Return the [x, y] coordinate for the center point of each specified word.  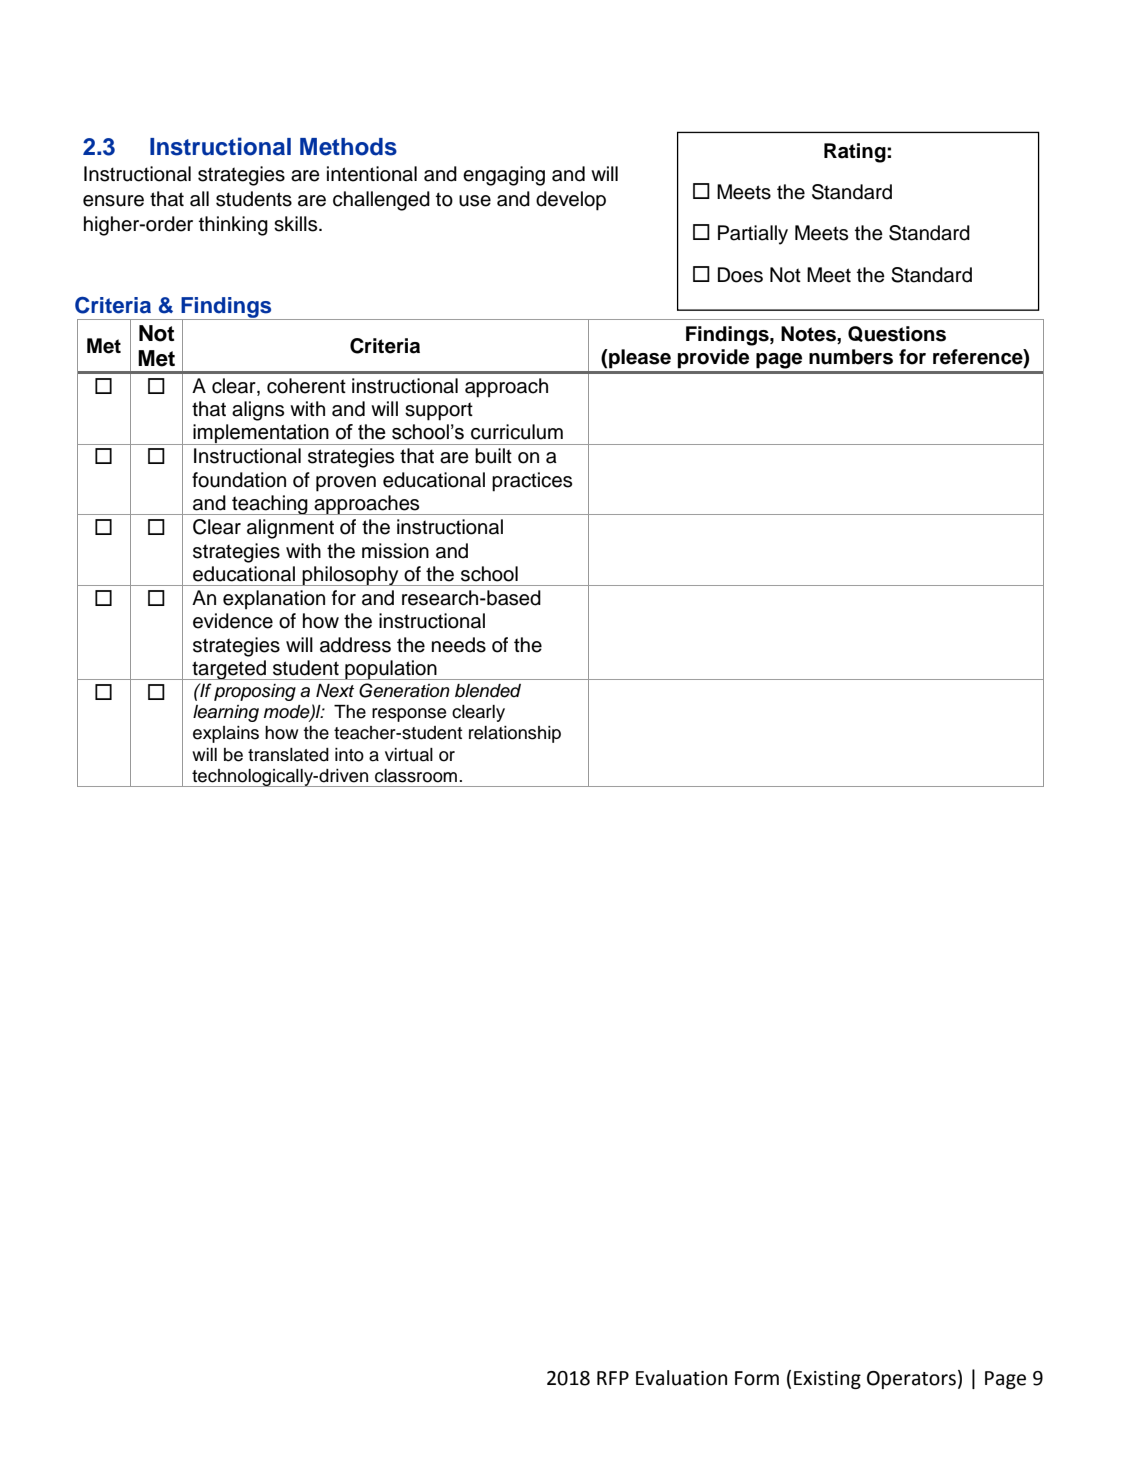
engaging [504, 176]
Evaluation [681, 1378]
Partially [753, 235]
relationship [515, 734]
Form [757, 1378]
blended [488, 691]
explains [226, 734]
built [493, 456]
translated [288, 755]
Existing [827, 1380]
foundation [239, 480]
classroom [416, 776]
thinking [233, 226]
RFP [613, 1378]
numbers [851, 357]
